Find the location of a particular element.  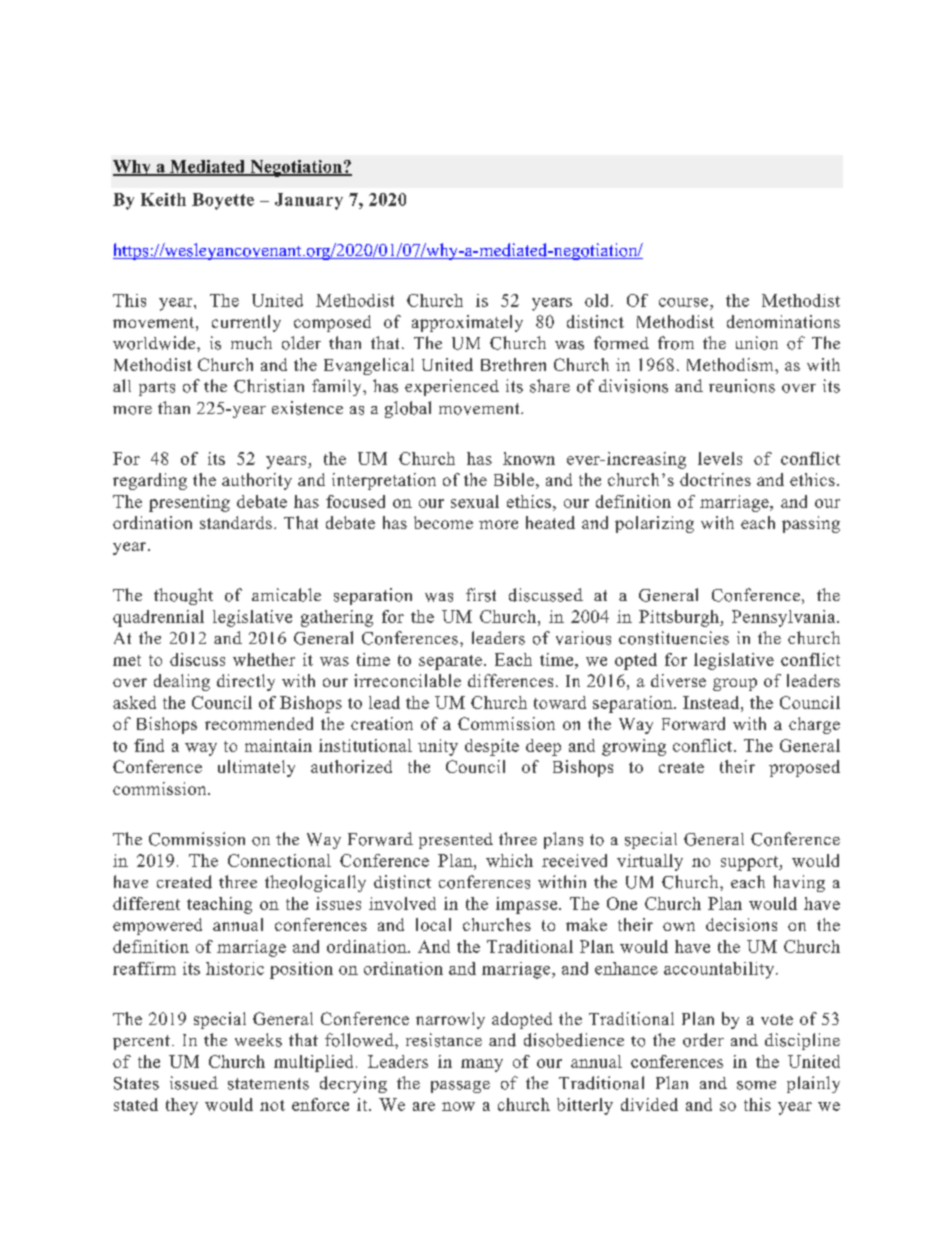

Boyette is located at coordinates (223, 201).
